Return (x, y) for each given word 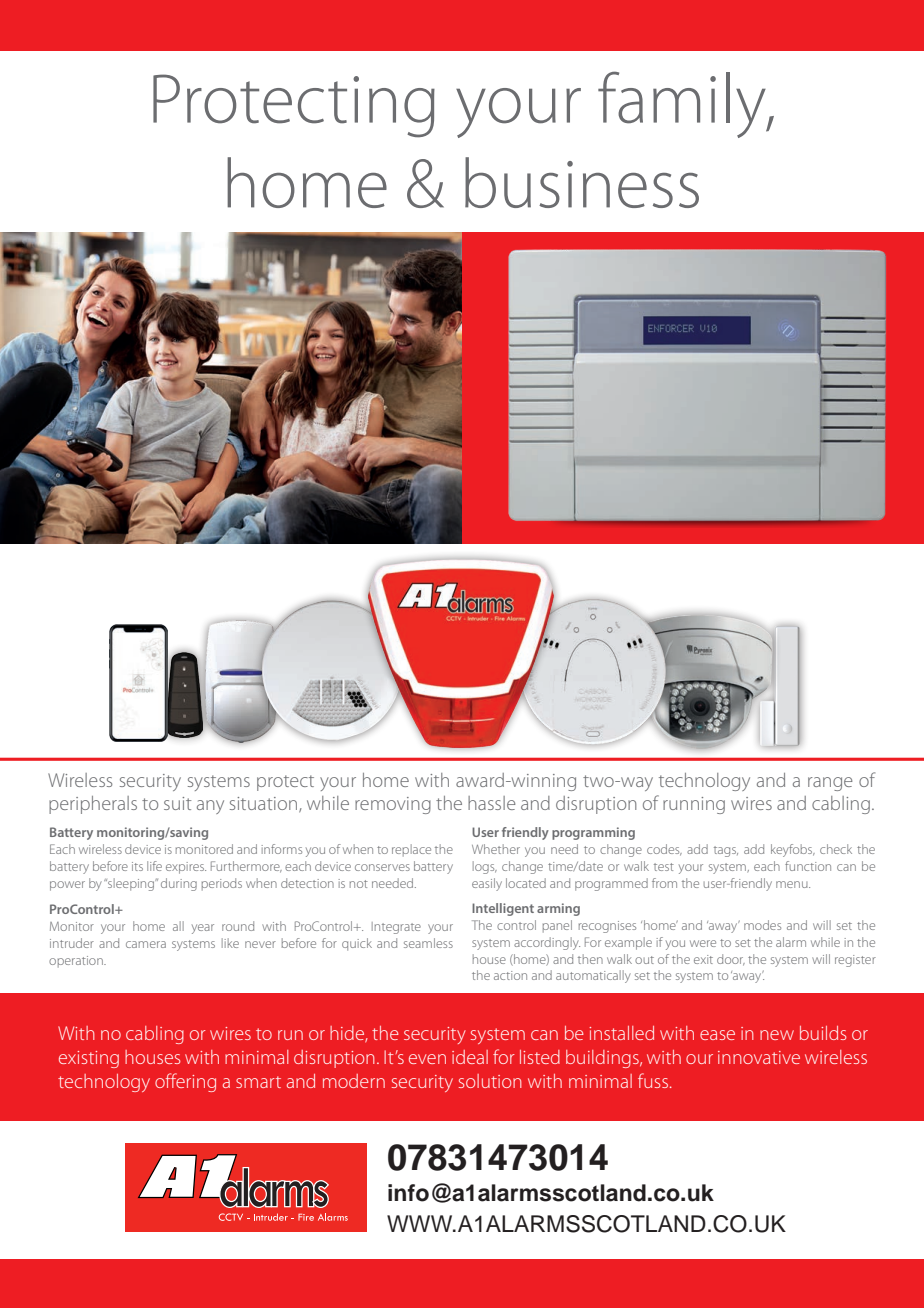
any (210, 807)
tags (726, 851)
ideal (470, 1057)
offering (185, 1082)
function (808, 866)
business (582, 182)
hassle (492, 803)
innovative (759, 1057)
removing (393, 805)
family (683, 104)
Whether (496, 849)
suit (177, 803)
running (694, 805)
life (154, 866)
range (830, 784)
